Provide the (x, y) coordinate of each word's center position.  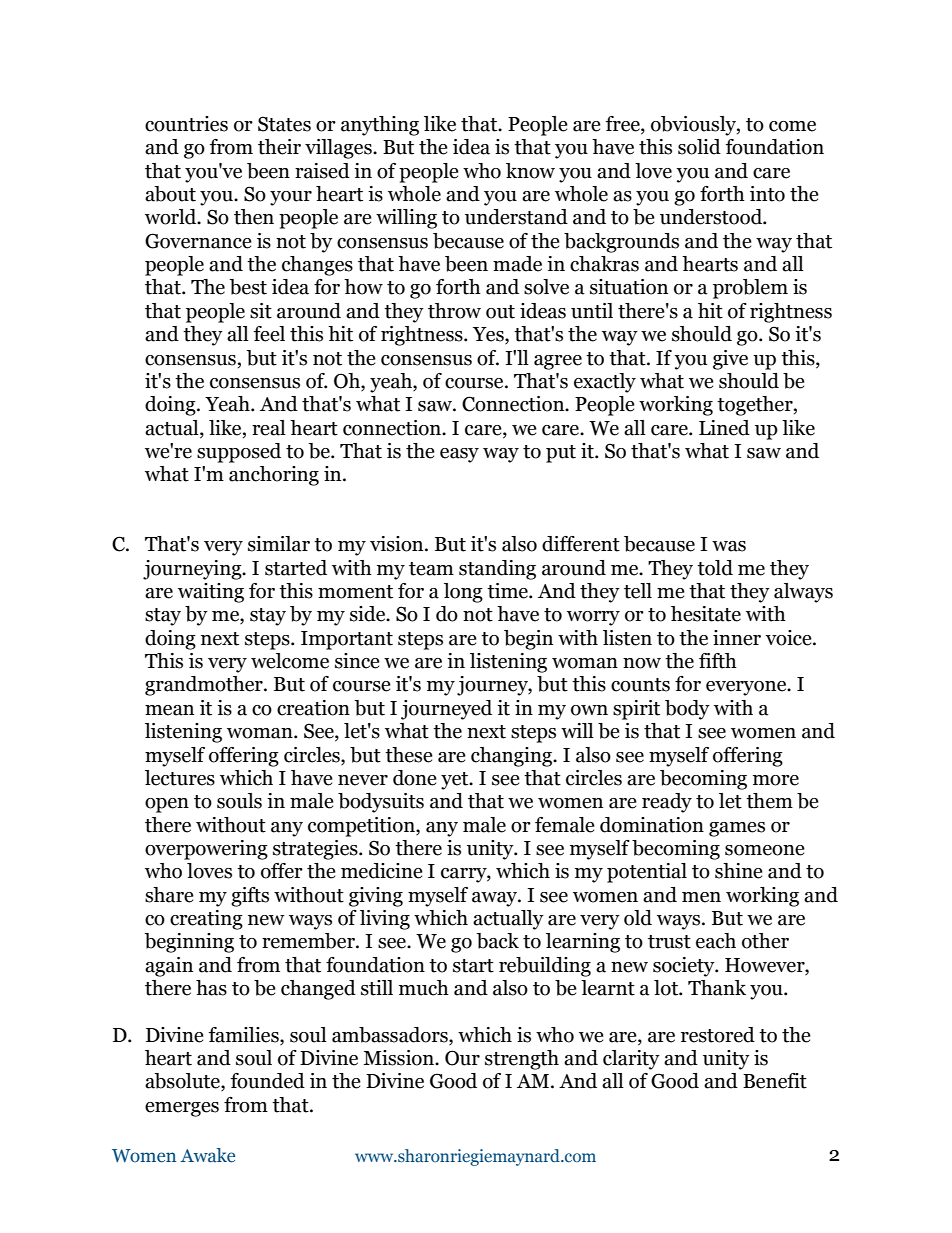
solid (699, 147)
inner (737, 638)
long (463, 593)
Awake (207, 1155)
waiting (211, 593)
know (530, 171)
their (279, 147)
